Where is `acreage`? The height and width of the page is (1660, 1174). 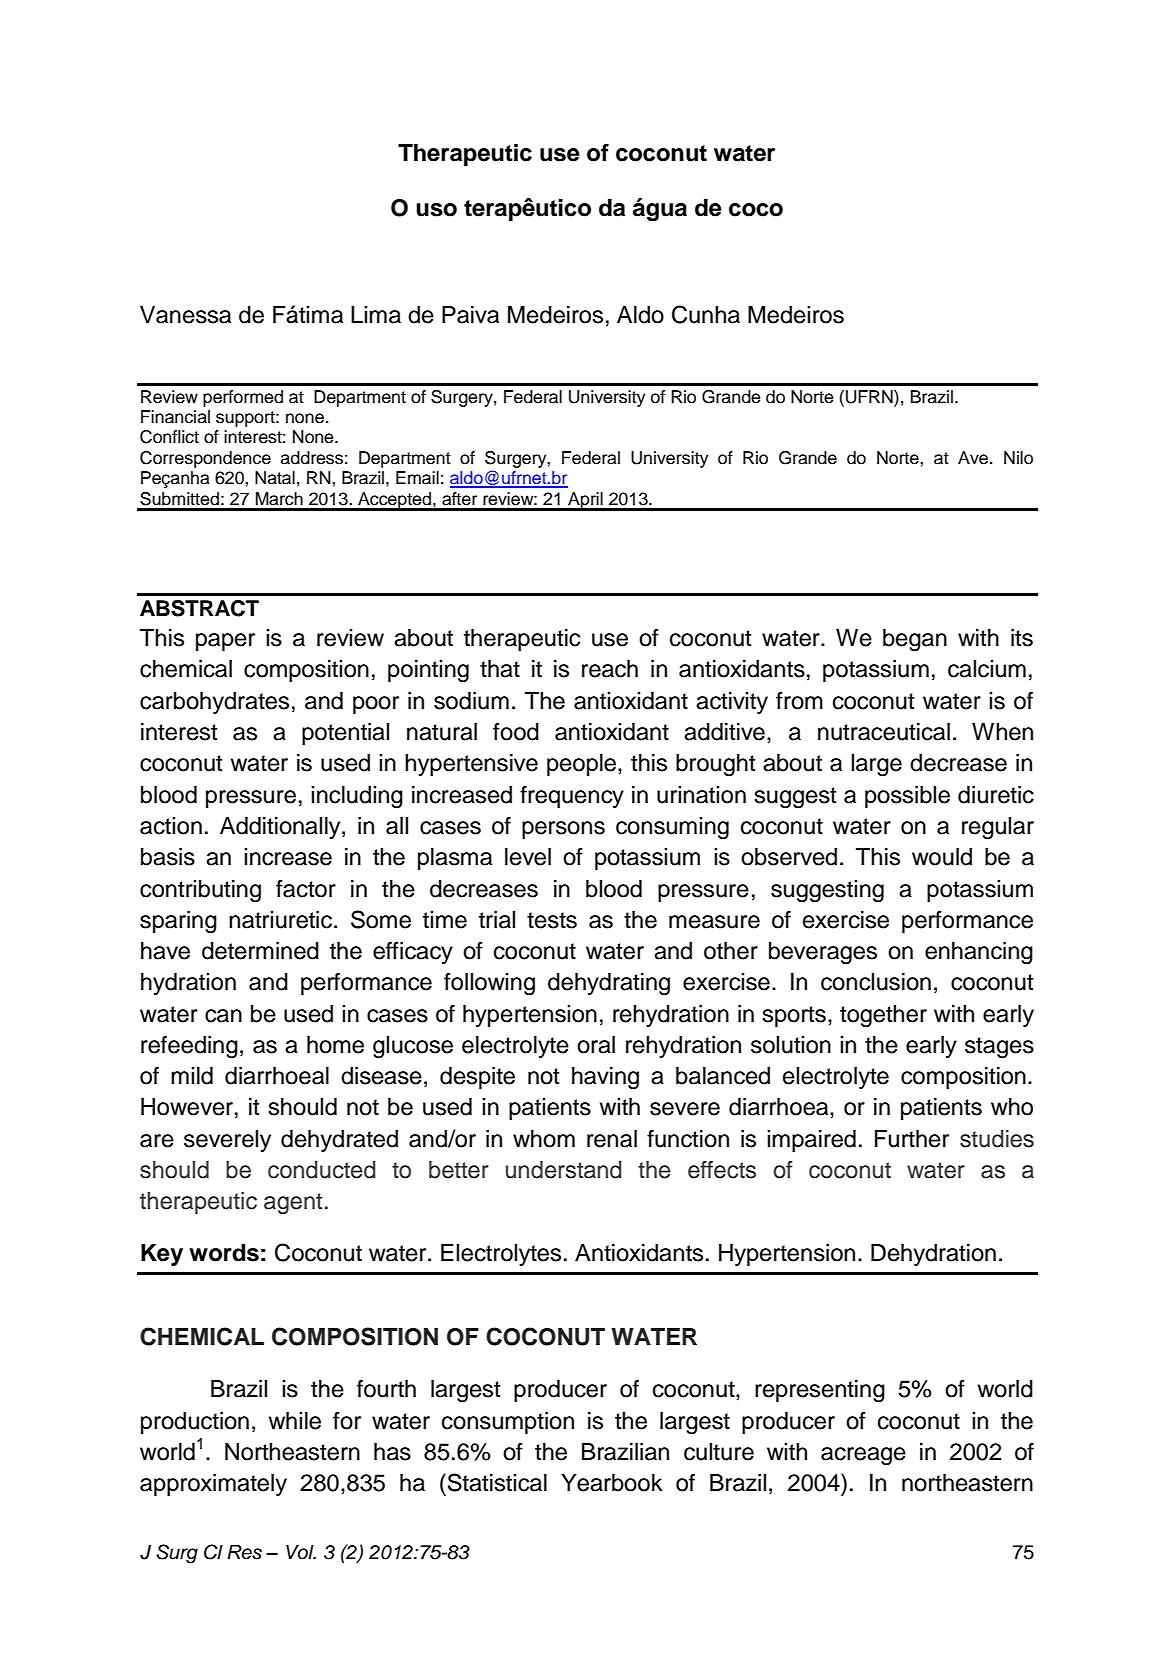 acreage is located at coordinates (863, 1456).
